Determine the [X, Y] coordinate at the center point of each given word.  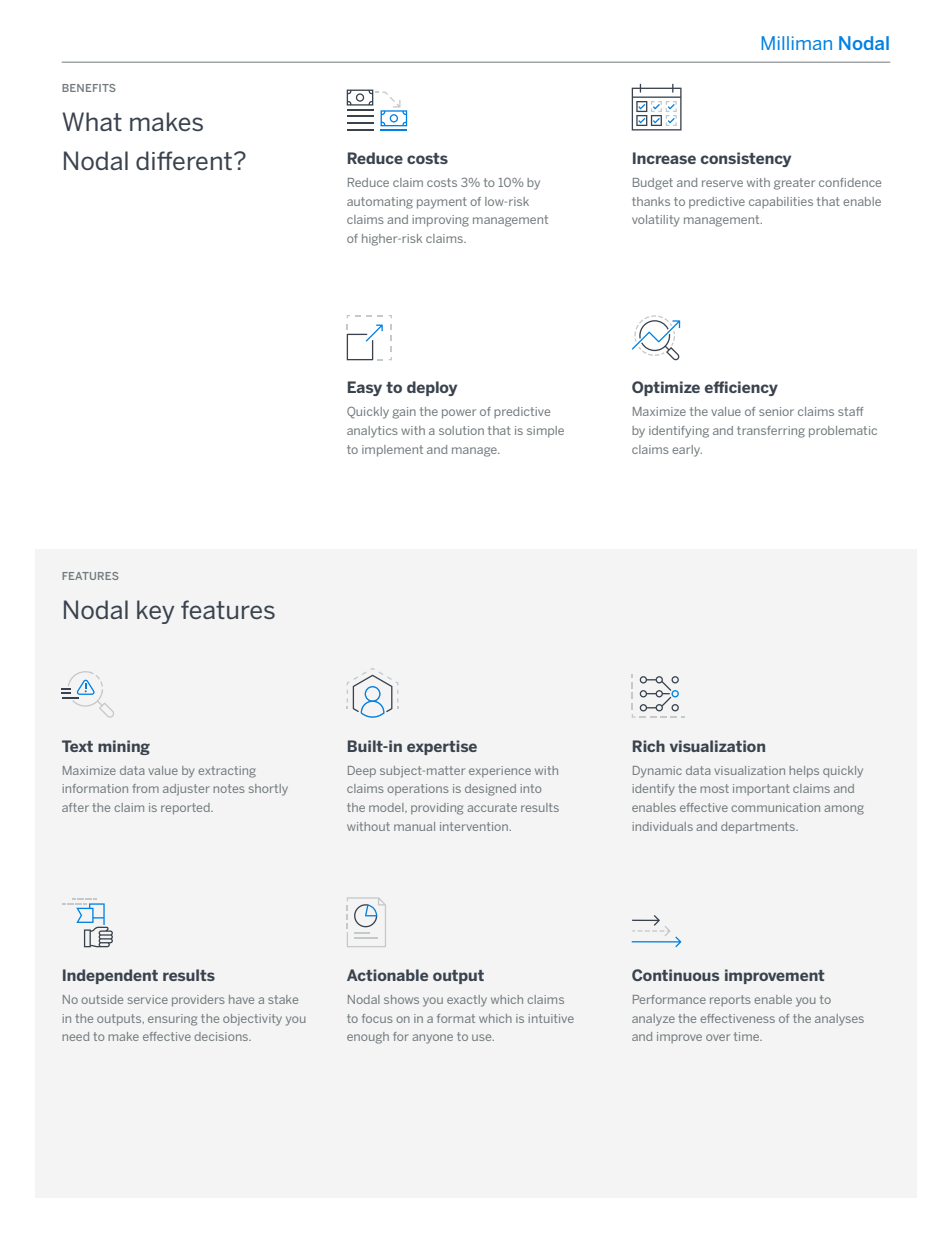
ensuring [172, 1020]
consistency [746, 159]
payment [442, 203]
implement [392, 451]
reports [730, 1000]
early [687, 451]
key [155, 612]
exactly [467, 1001]
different [185, 160]
